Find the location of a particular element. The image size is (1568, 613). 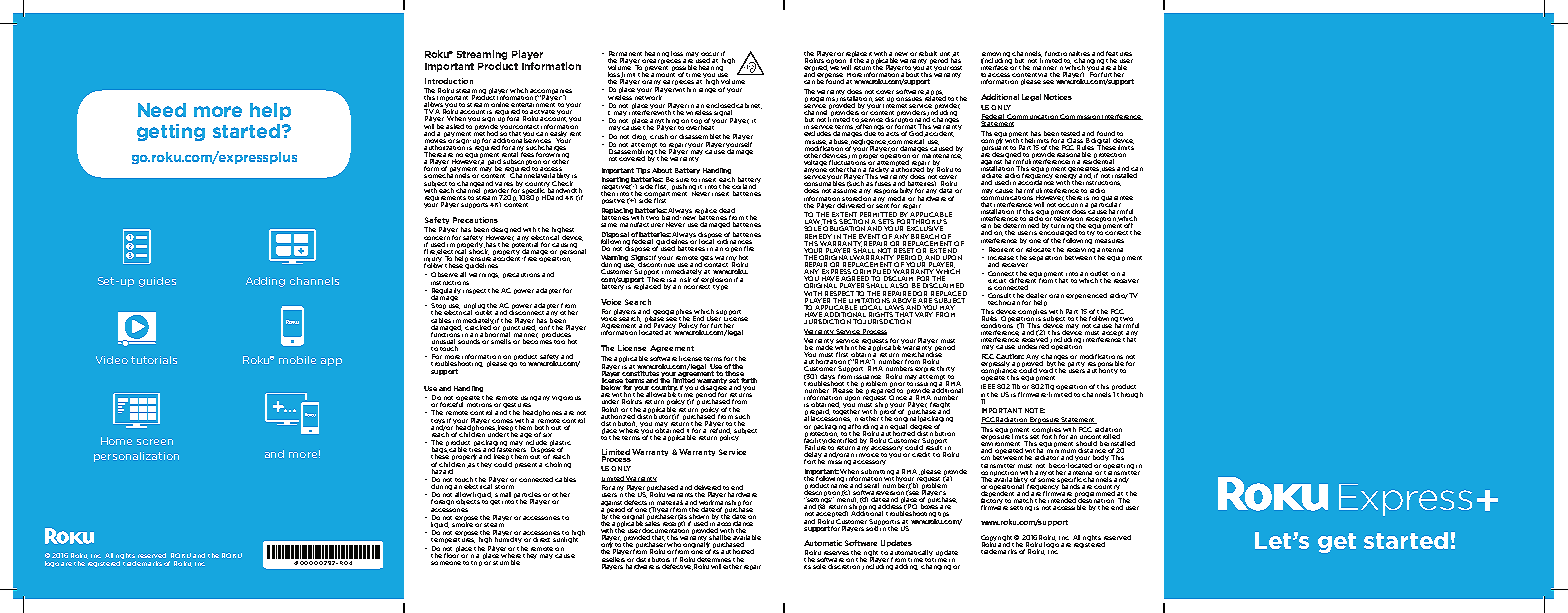

unplug is located at coordinates (474, 307).
